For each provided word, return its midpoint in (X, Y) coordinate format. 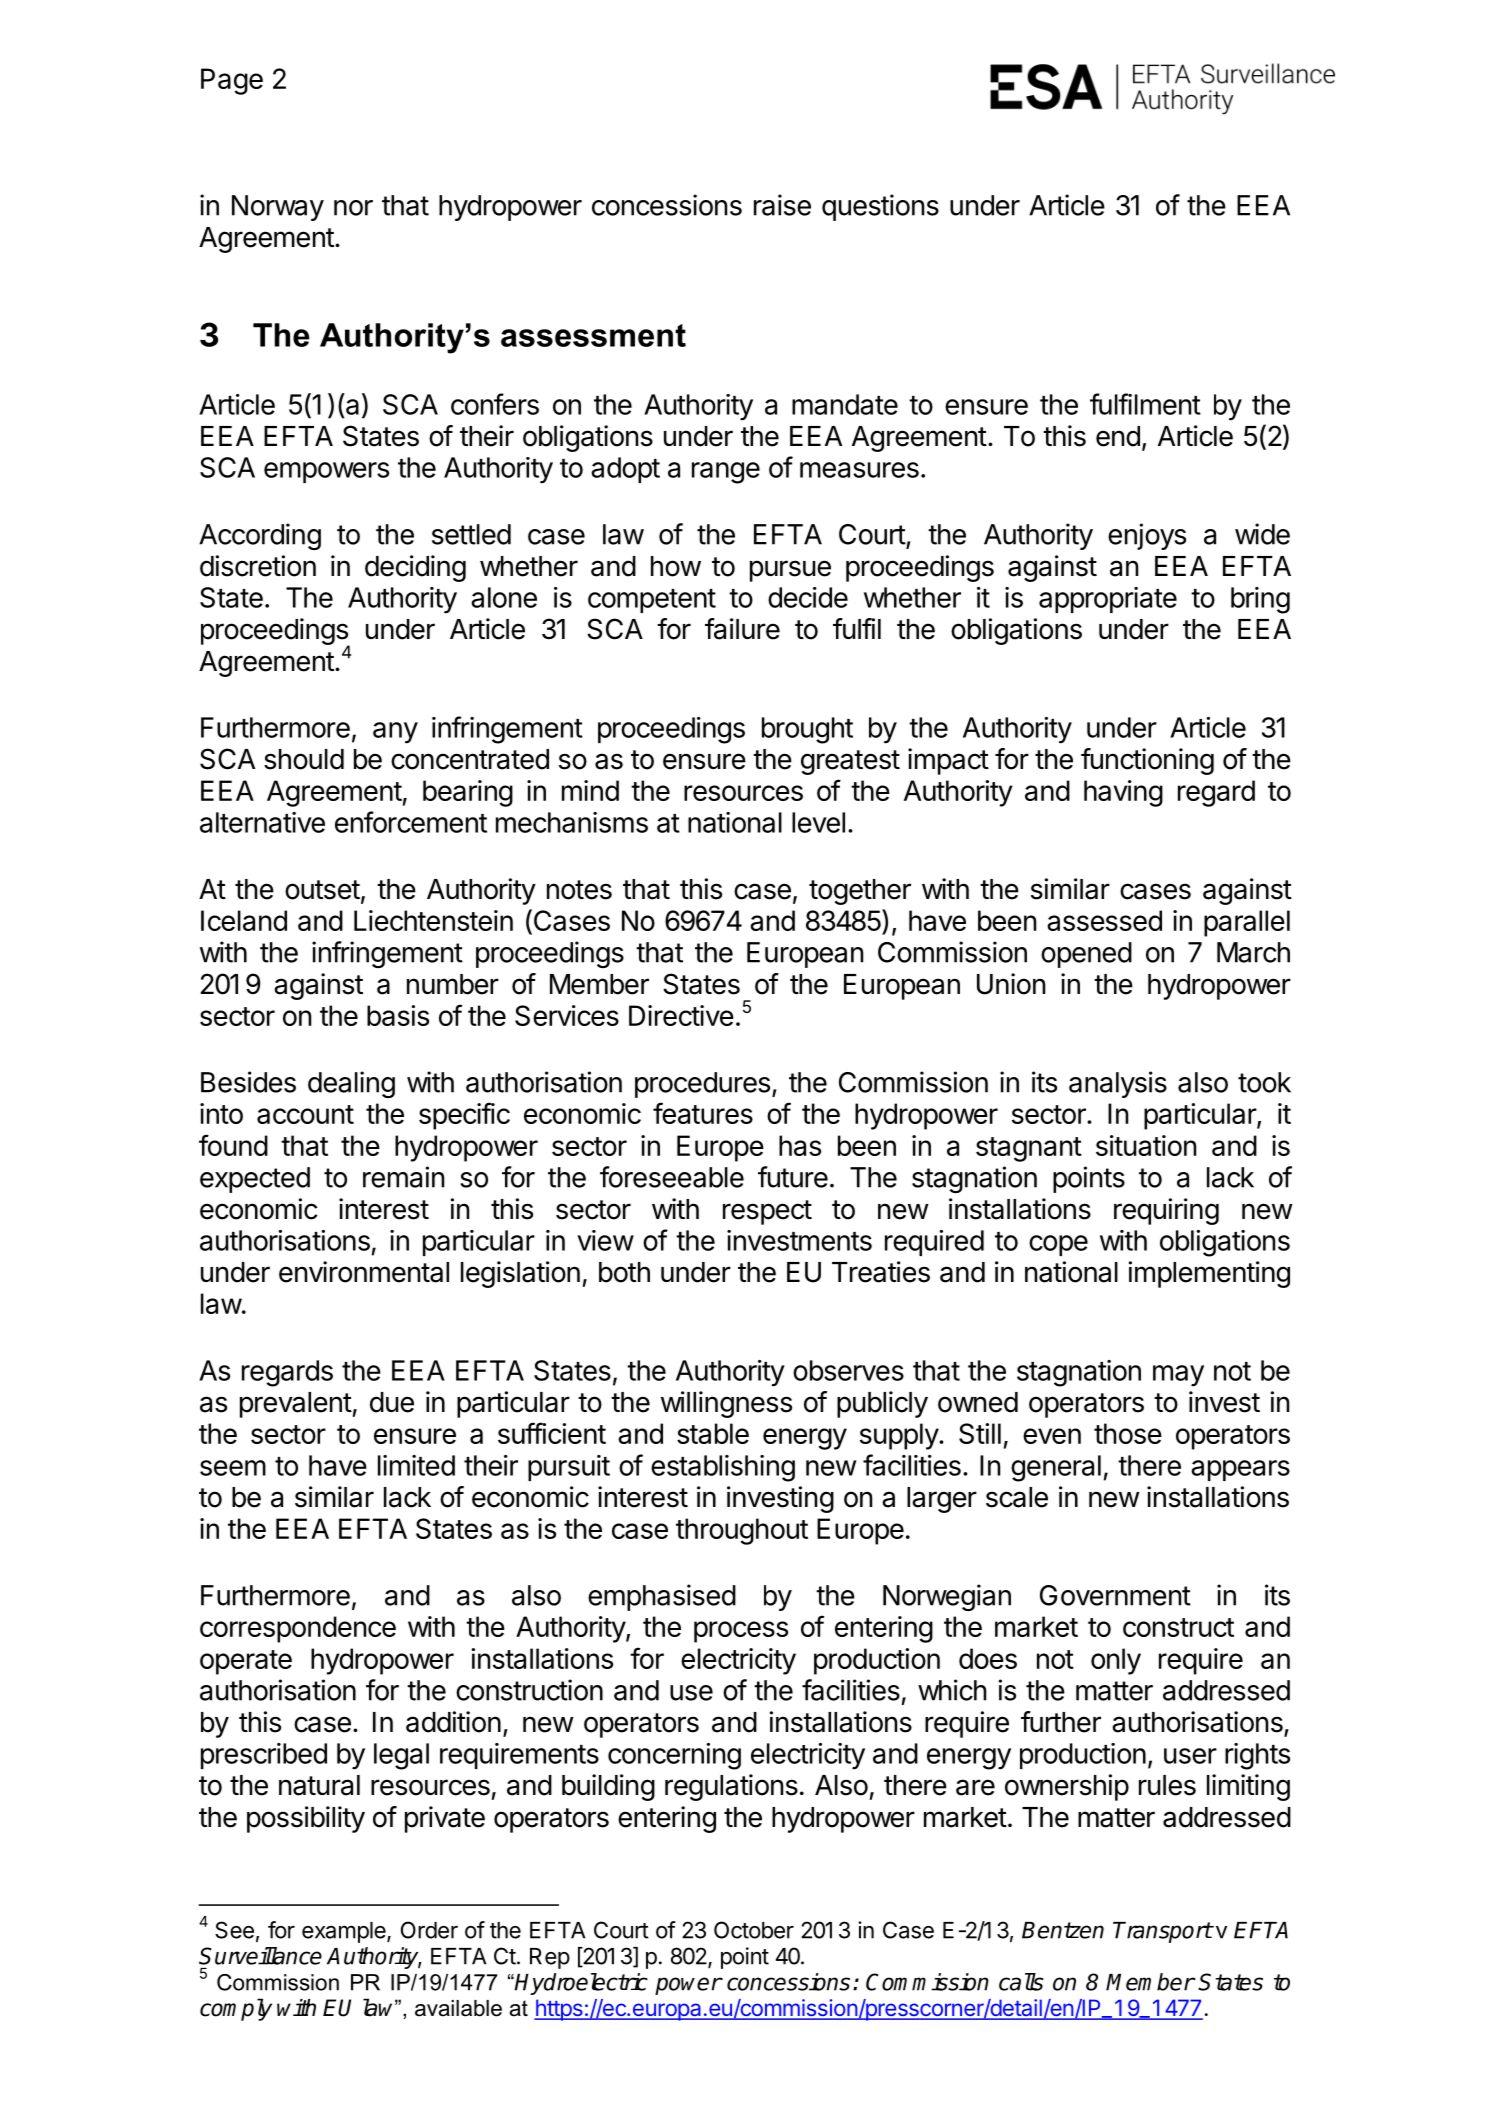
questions (880, 207)
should (304, 759)
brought (807, 730)
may (1178, 1376)
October (754, 1930)
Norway (278, 208)
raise (782, 205)
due (392, 1402)
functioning (1147, 761)
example (345, 1932)
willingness (726, 1404)
